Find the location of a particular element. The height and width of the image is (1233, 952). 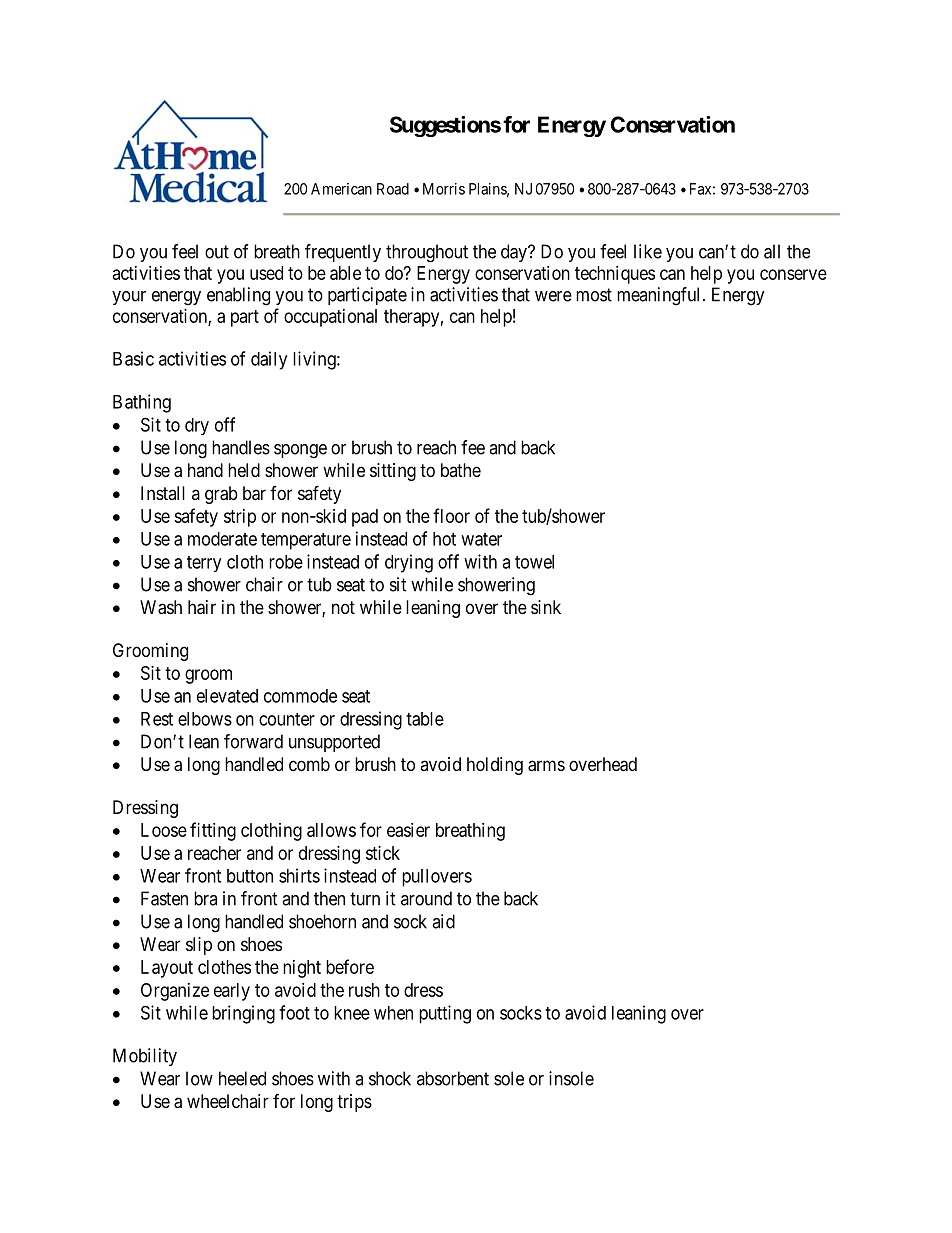

bathe is located at coordinates (461, 470).
